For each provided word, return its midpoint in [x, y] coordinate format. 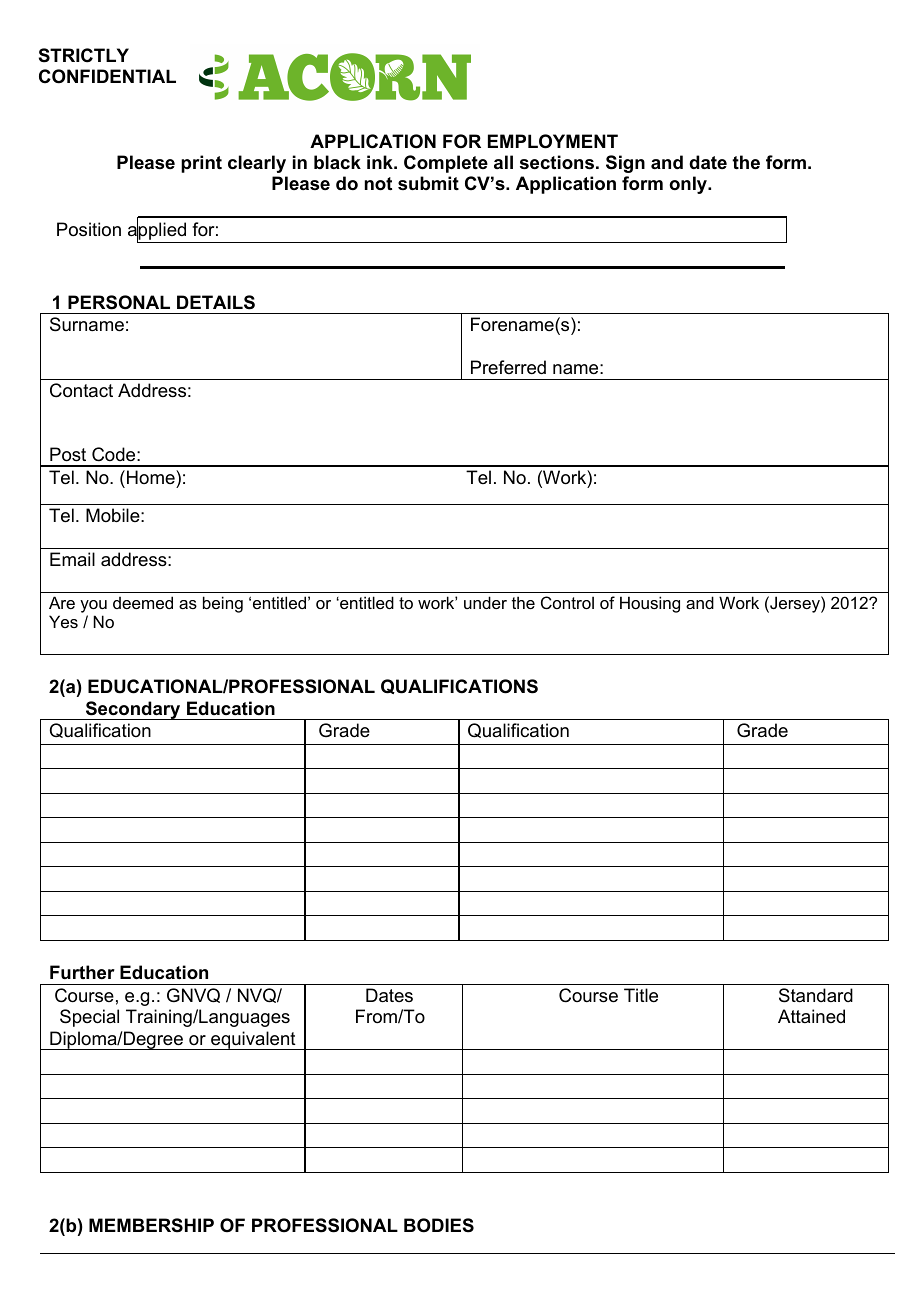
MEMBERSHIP [151, 1225]
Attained [811, 1016]
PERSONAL [119, 302]
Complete [446, 164]
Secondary [133, 710]
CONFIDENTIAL [107, 76]
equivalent [253, 1040]
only [689, 185]
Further [82, 972]
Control [567, 602]
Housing [650, 604]
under [485, 602]
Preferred [508, 367]
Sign [625, 164]
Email [72, 559]
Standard [816, 995]
